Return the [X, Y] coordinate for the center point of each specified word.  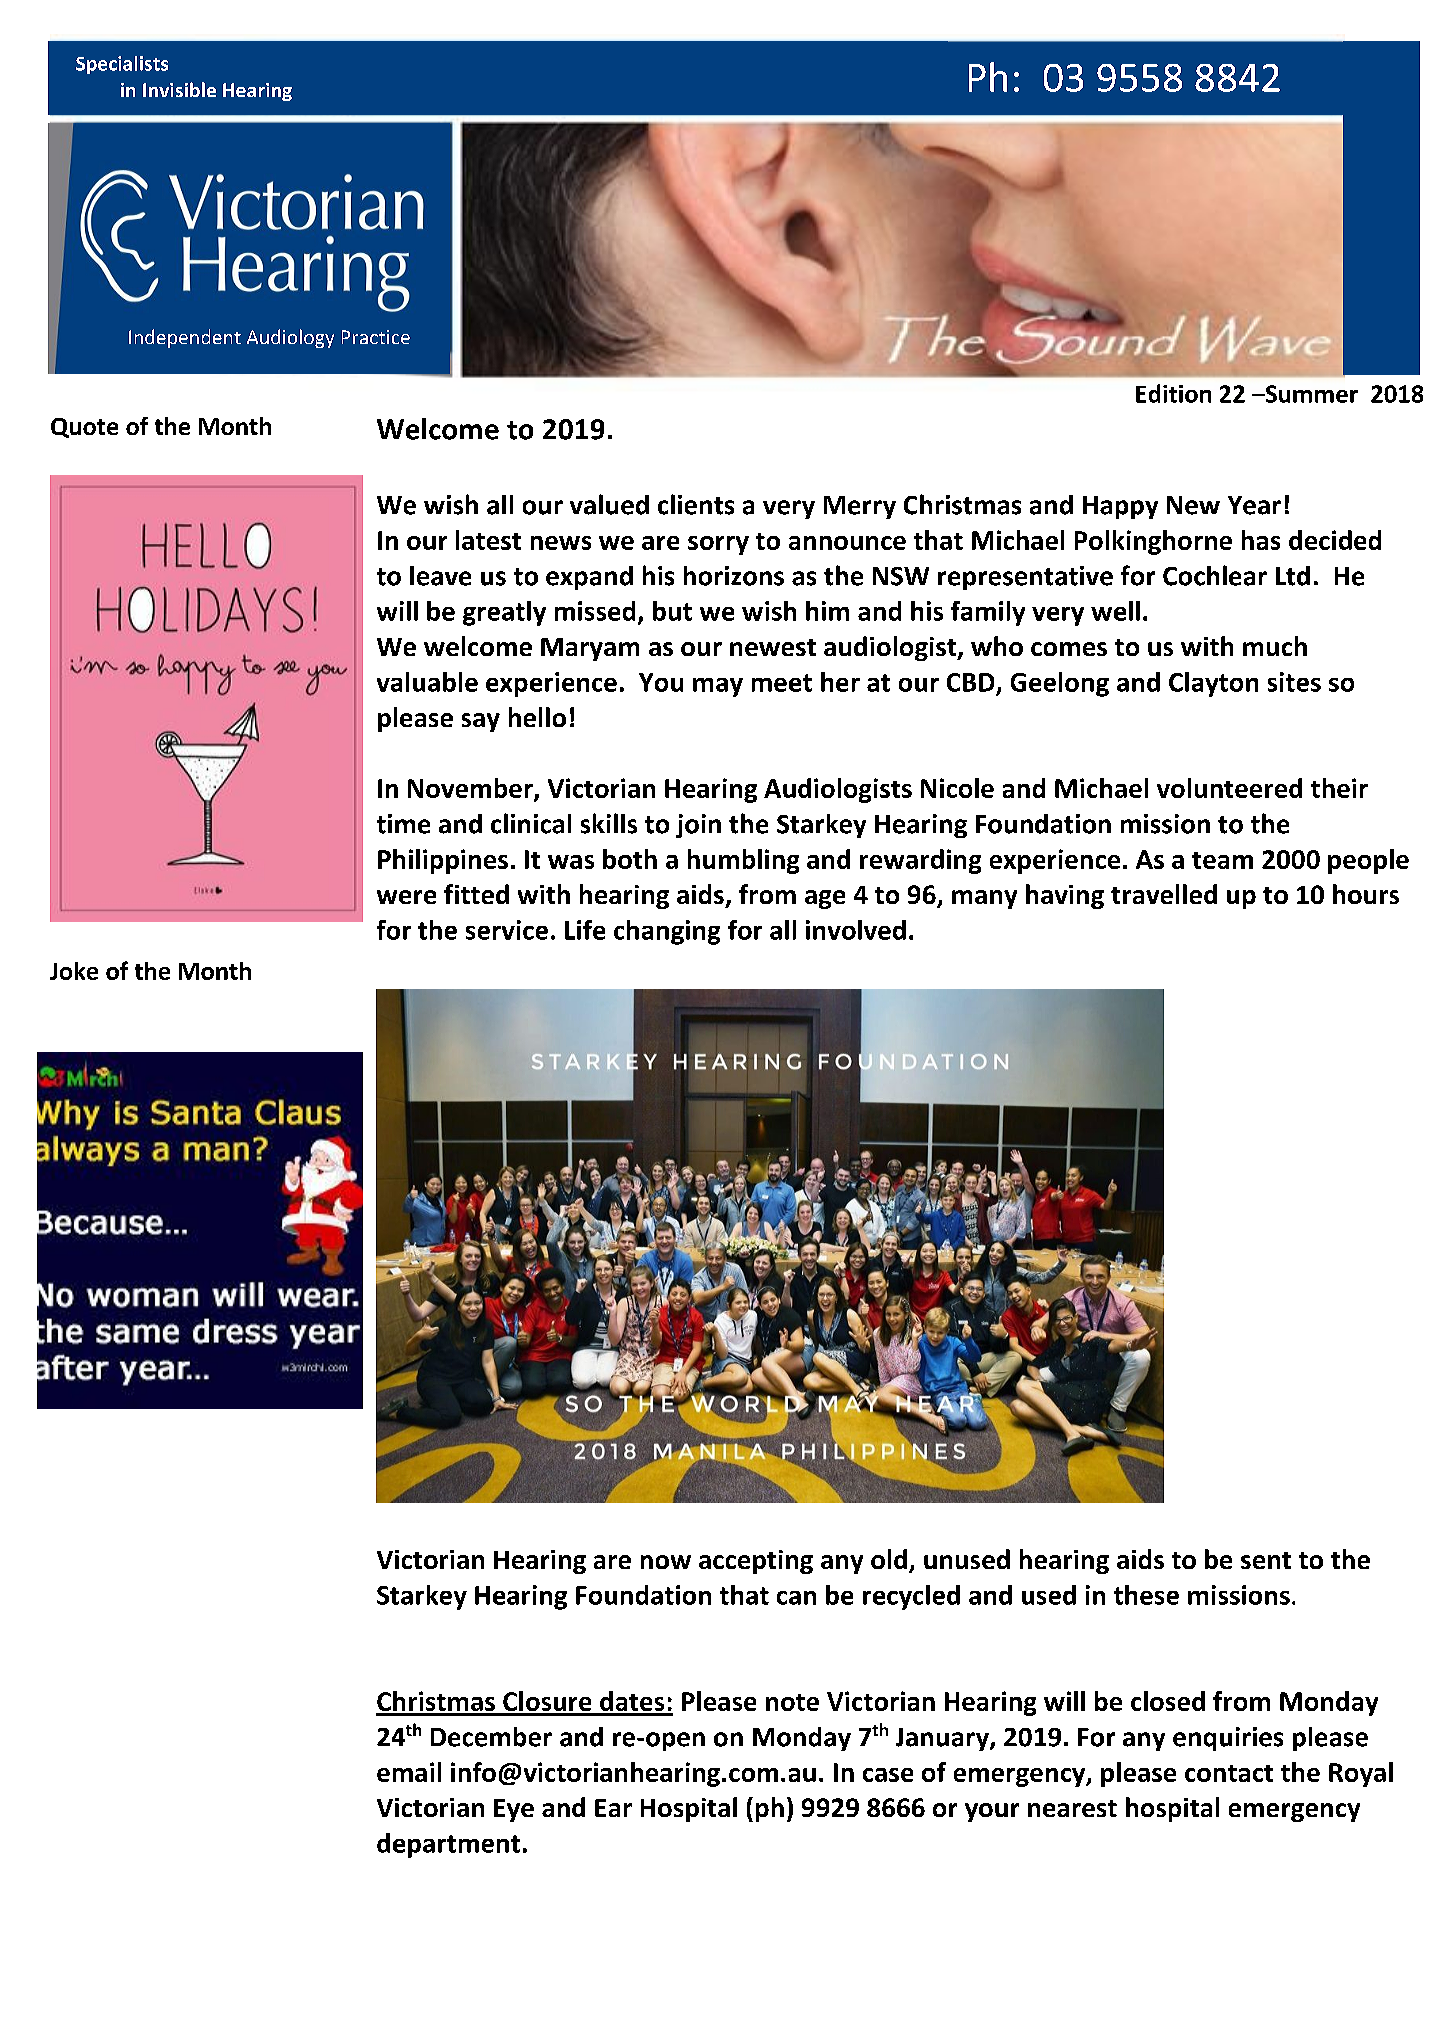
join [698, 826]
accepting [756, 1562]
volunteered [1229, 788]
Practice [376, 337]
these [1146, 1595]
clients [696, 504]
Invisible [179, 89]
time [403, 824]
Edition [1173, 393]
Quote [84, 428]
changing [667, 932]
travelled [1164, 894]
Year [1254, 505]
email [409, 1772]
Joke [74, 971]
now [666, 1562]
